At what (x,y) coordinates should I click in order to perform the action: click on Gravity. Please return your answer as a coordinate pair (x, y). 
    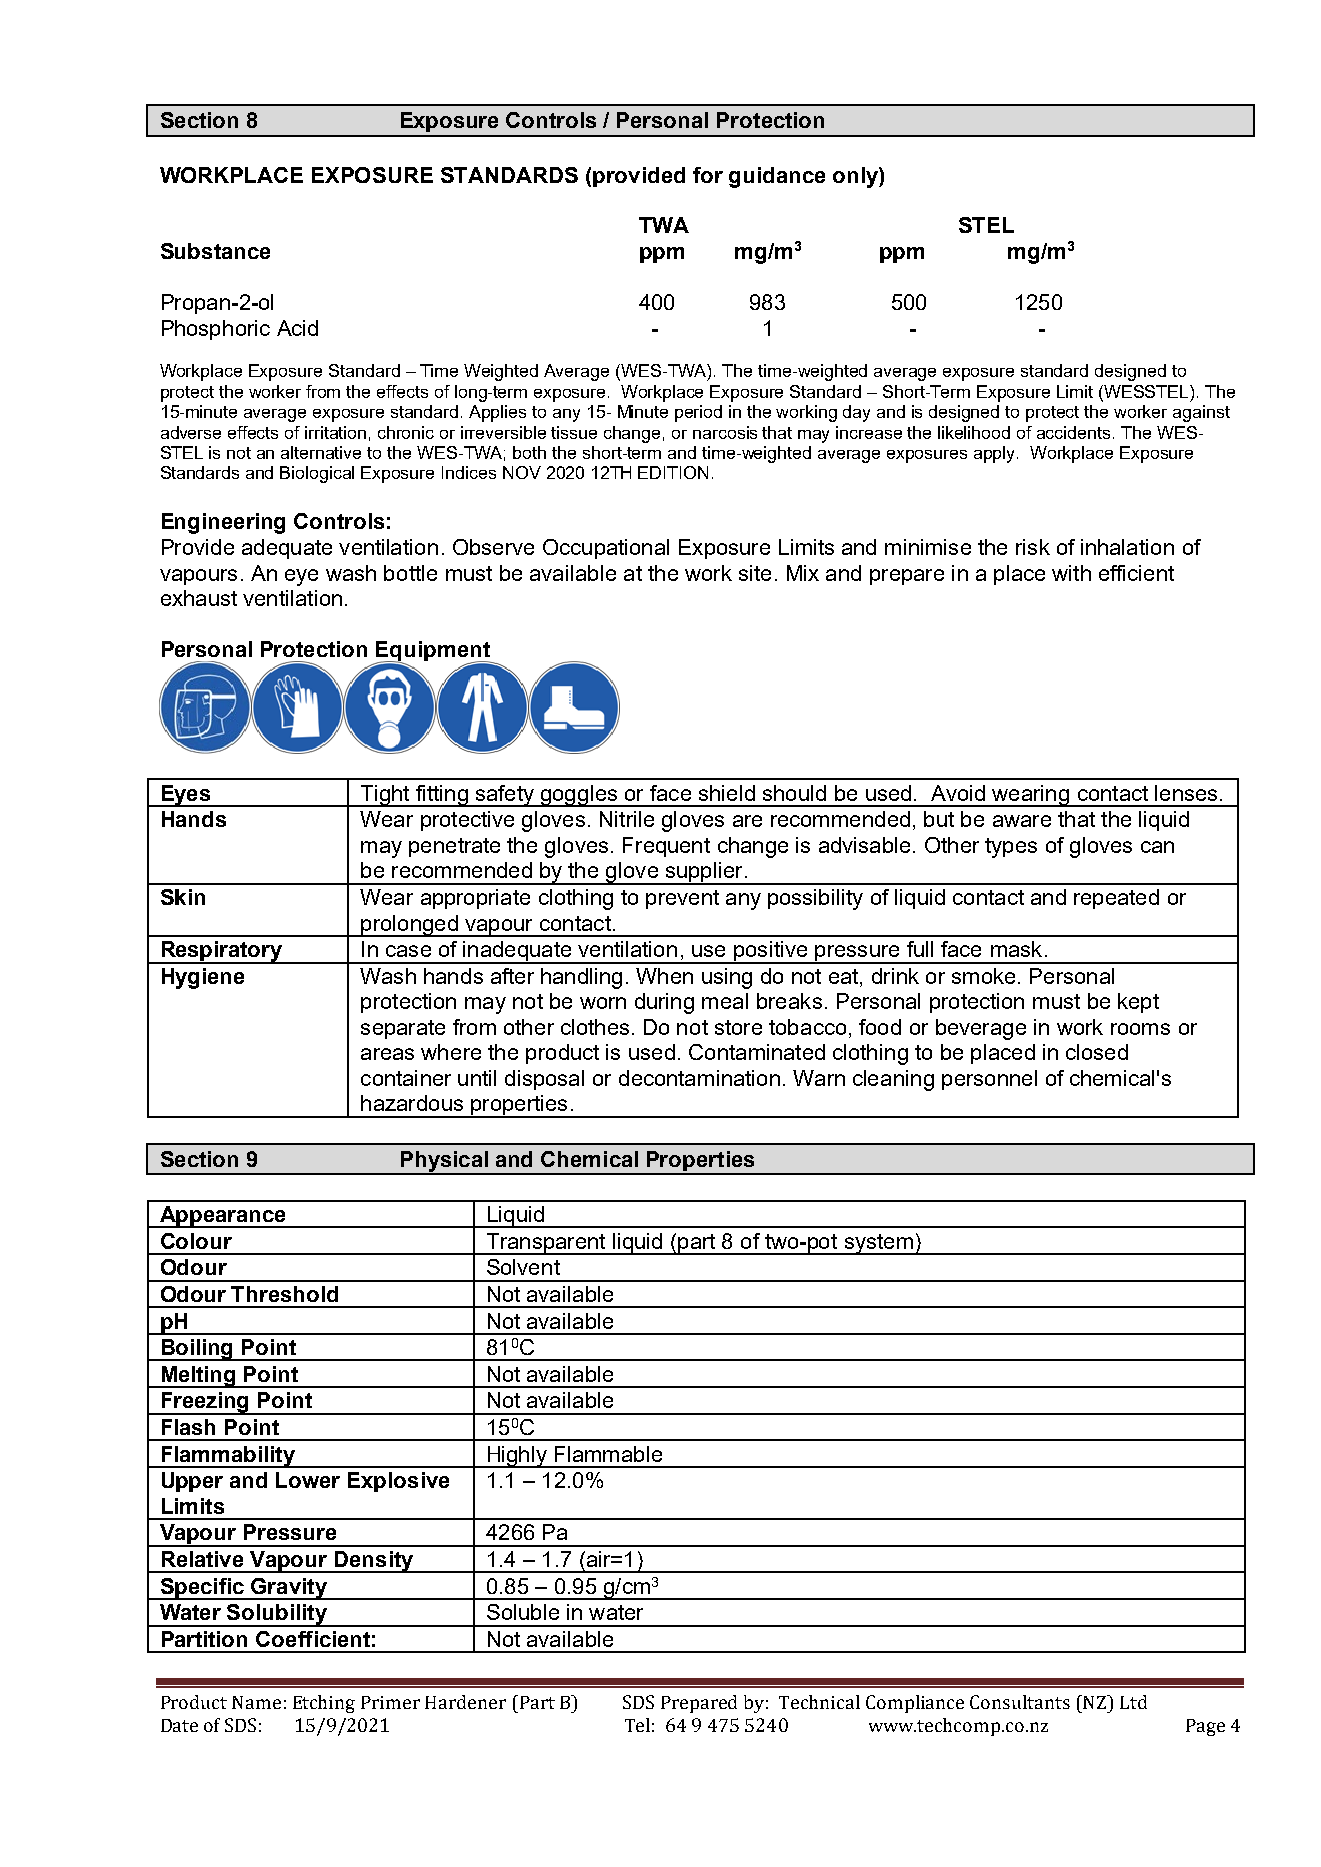
    Looking at the image, I should click on (289, 1589).
